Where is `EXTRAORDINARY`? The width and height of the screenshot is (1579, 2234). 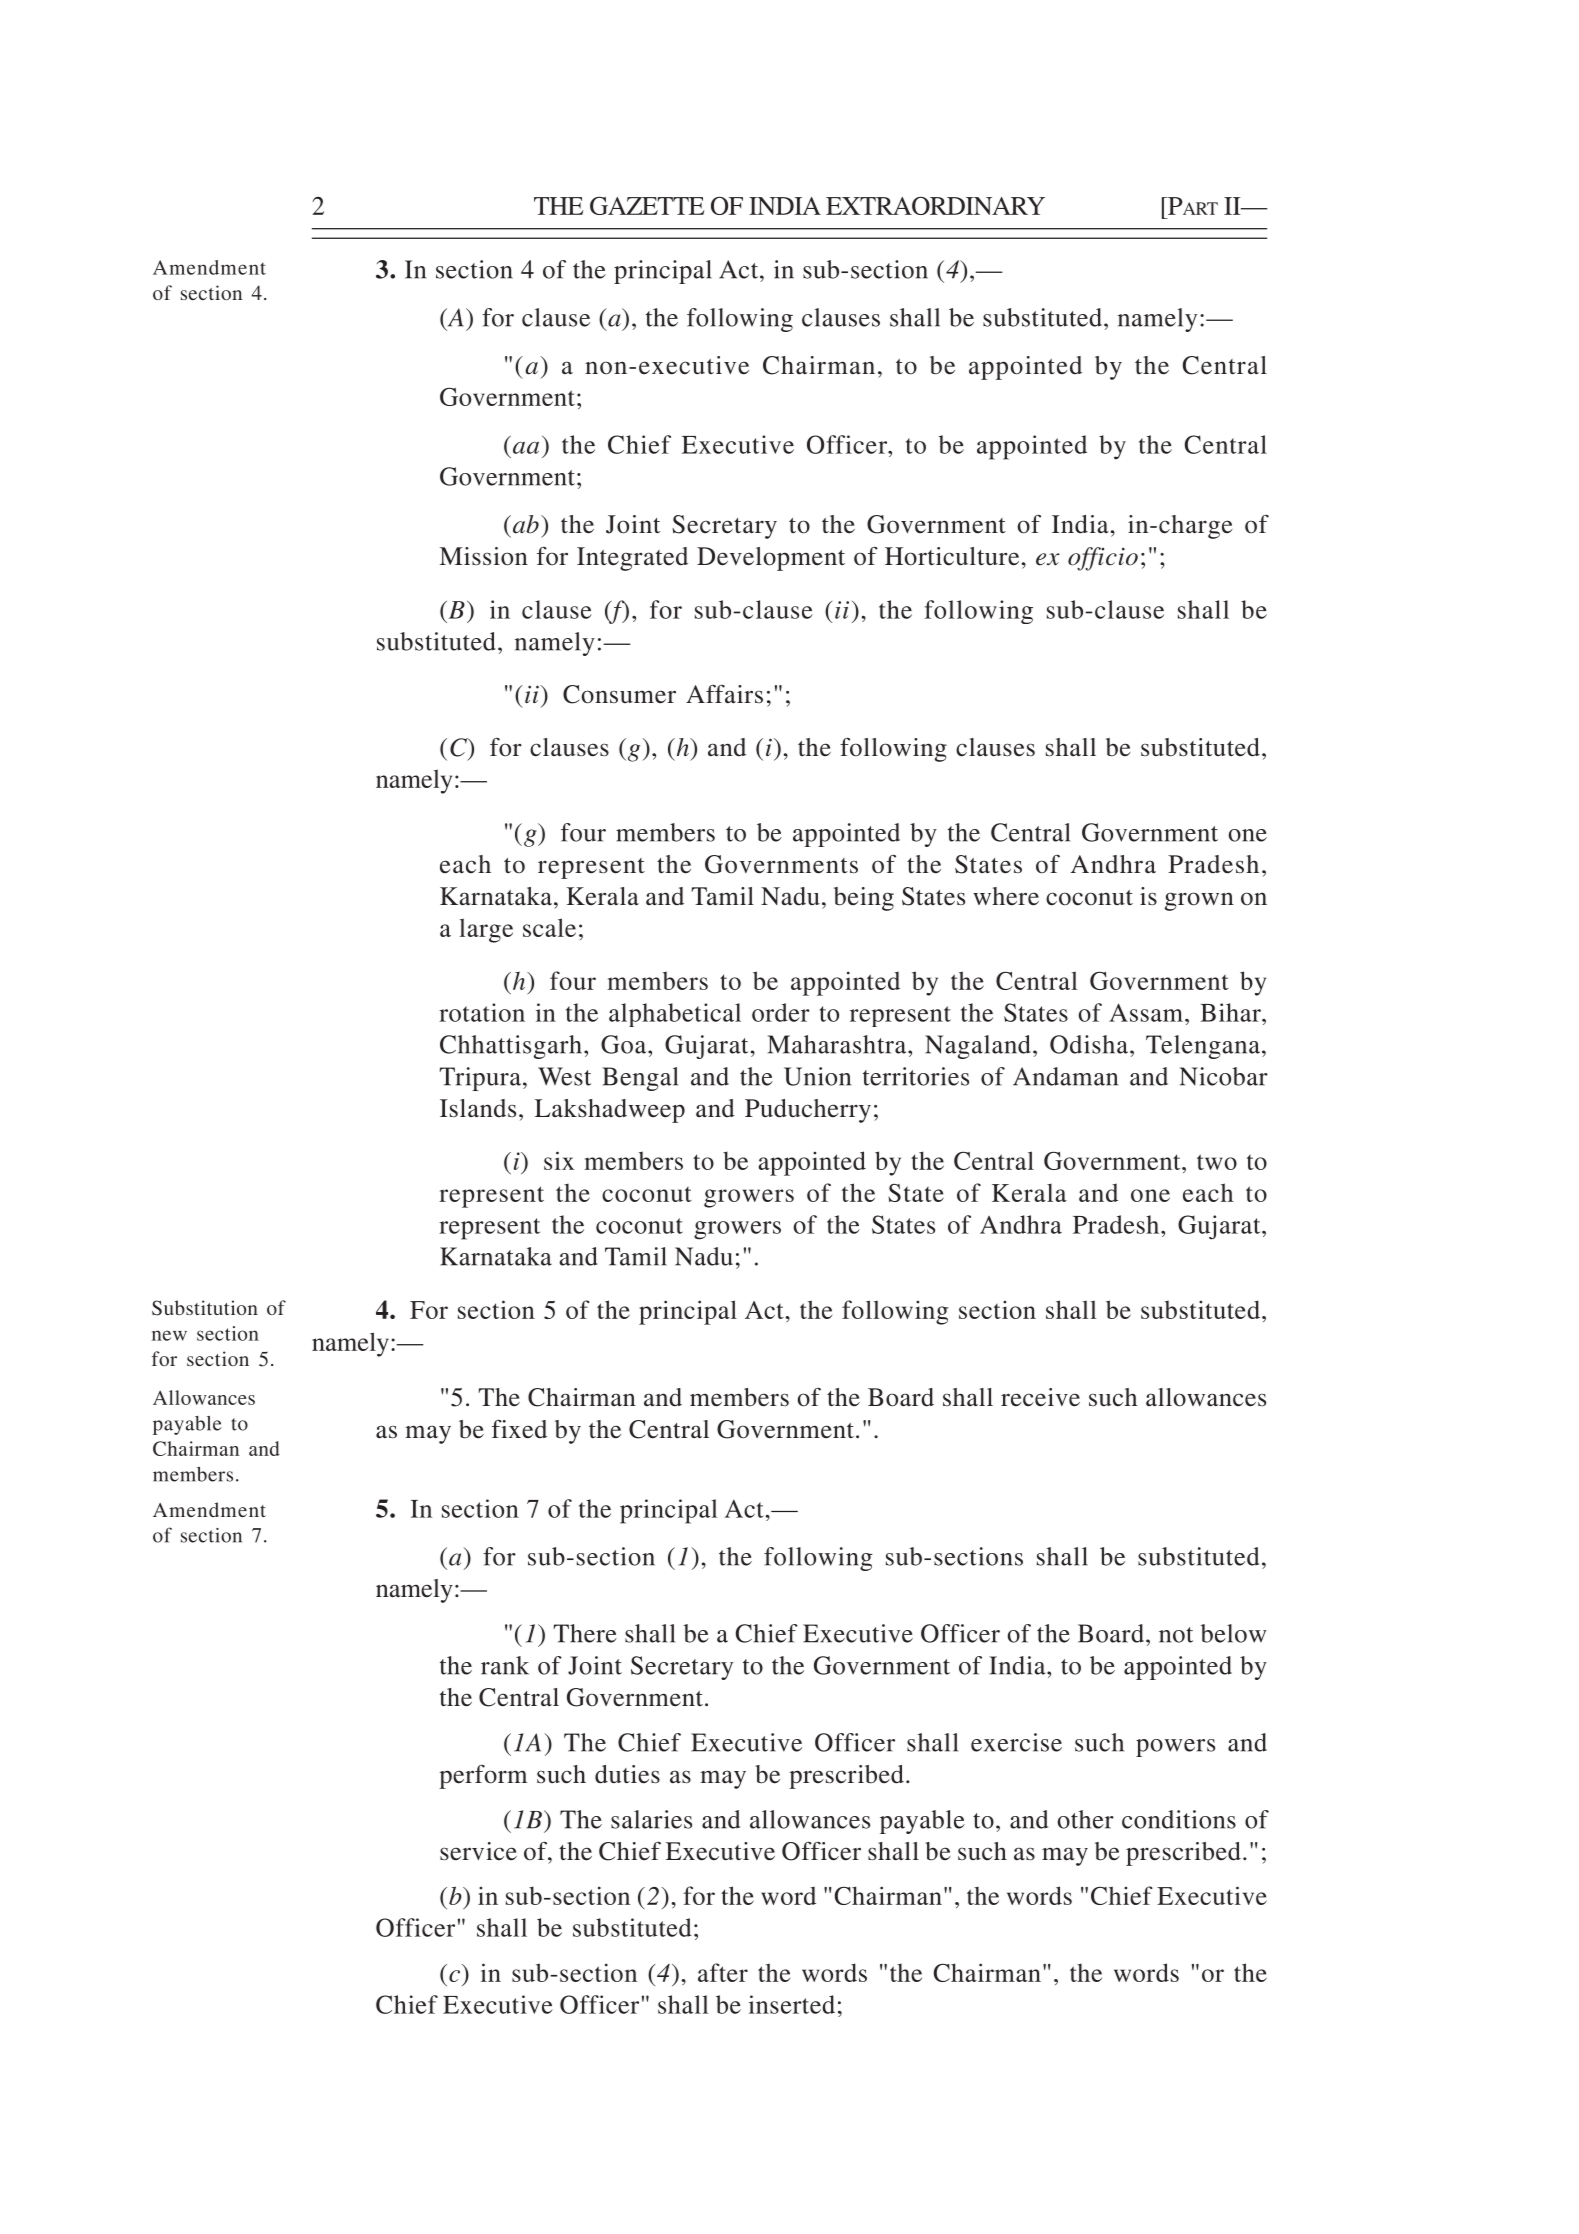
EXTRAORDINARY is located at coordinates (935, 206).
